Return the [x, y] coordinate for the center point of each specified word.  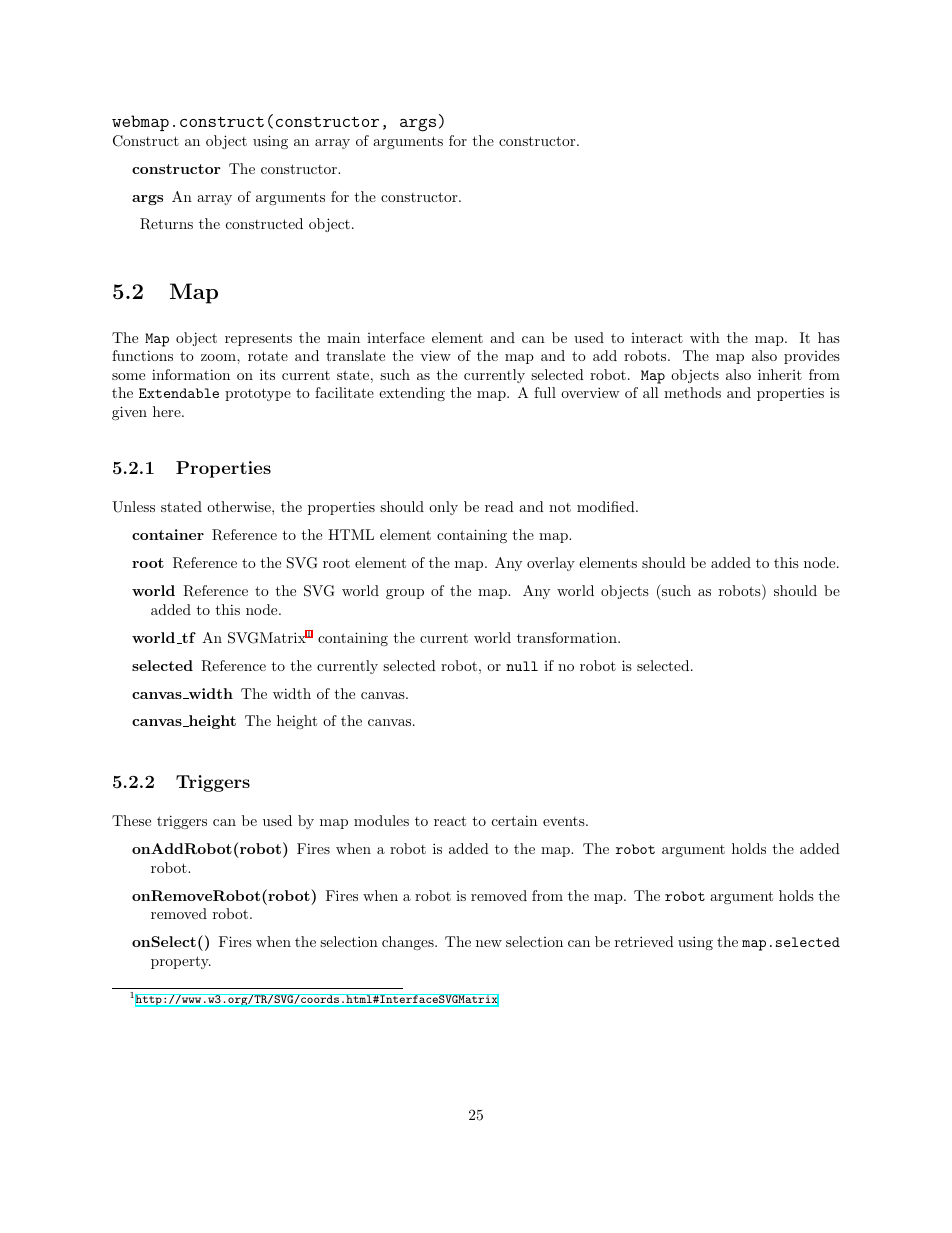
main [343, 337]
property [181, 962]
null [522, 666]
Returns [166, 224]
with [705, 337]
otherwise [240, 506]
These [131, 820]
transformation [568, 637]
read [499, 506]
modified [606, 506]
